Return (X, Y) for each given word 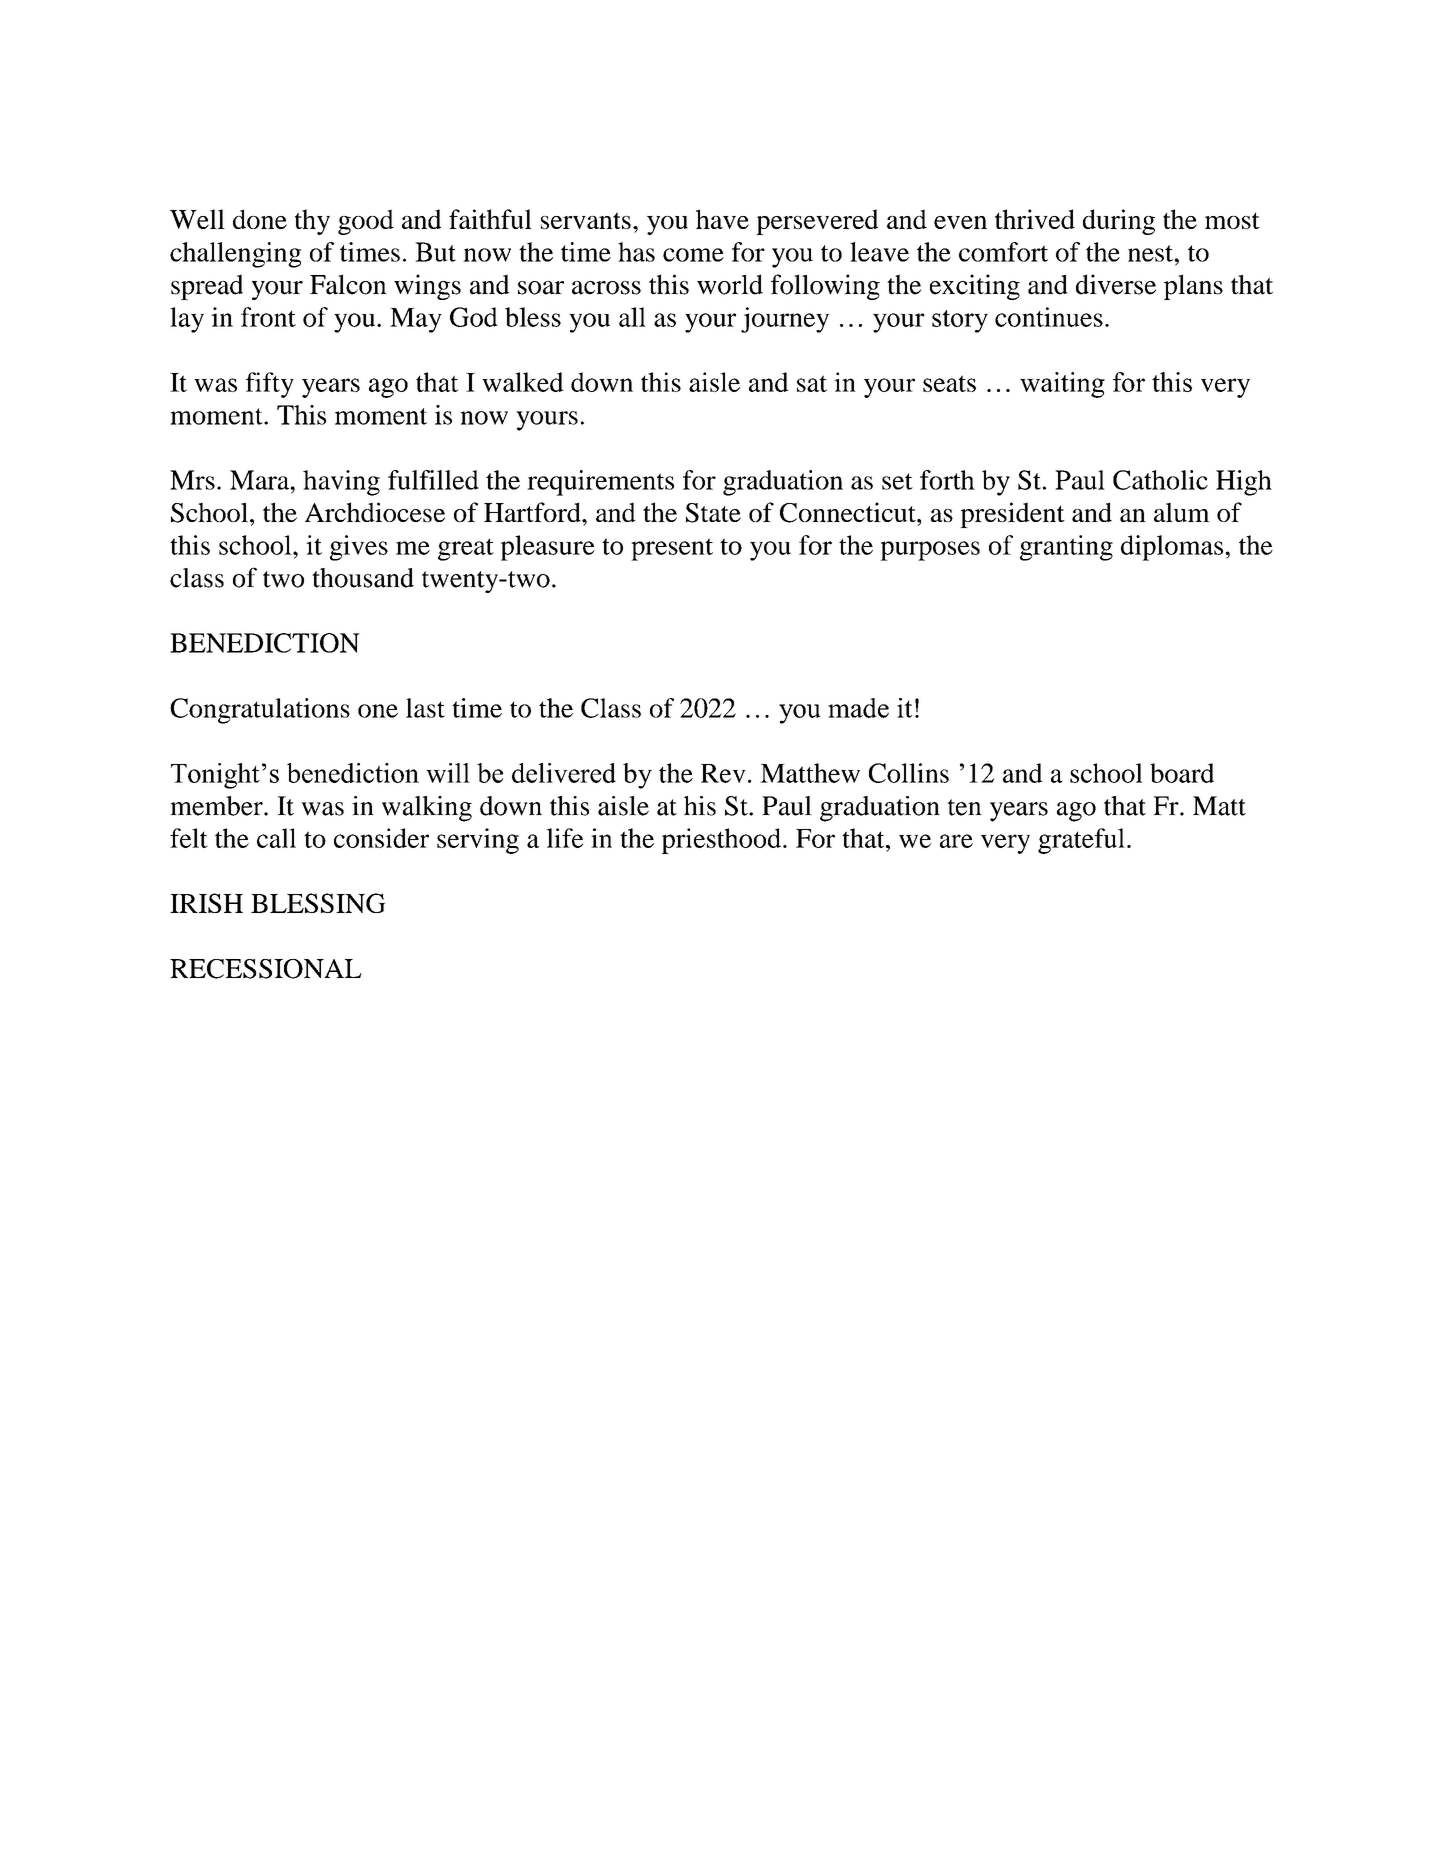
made (858, 708)
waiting (1062, 385)
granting (1066, 548)
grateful (1081, 841)
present (672, 549)
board (1182, 773)
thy (312, 222)
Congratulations (260, 711)
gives (359, 548)
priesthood (723, 841)
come (693, 255)
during (1119, 222)
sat (812, 383)
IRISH (206, 903)
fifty (270, 385)
